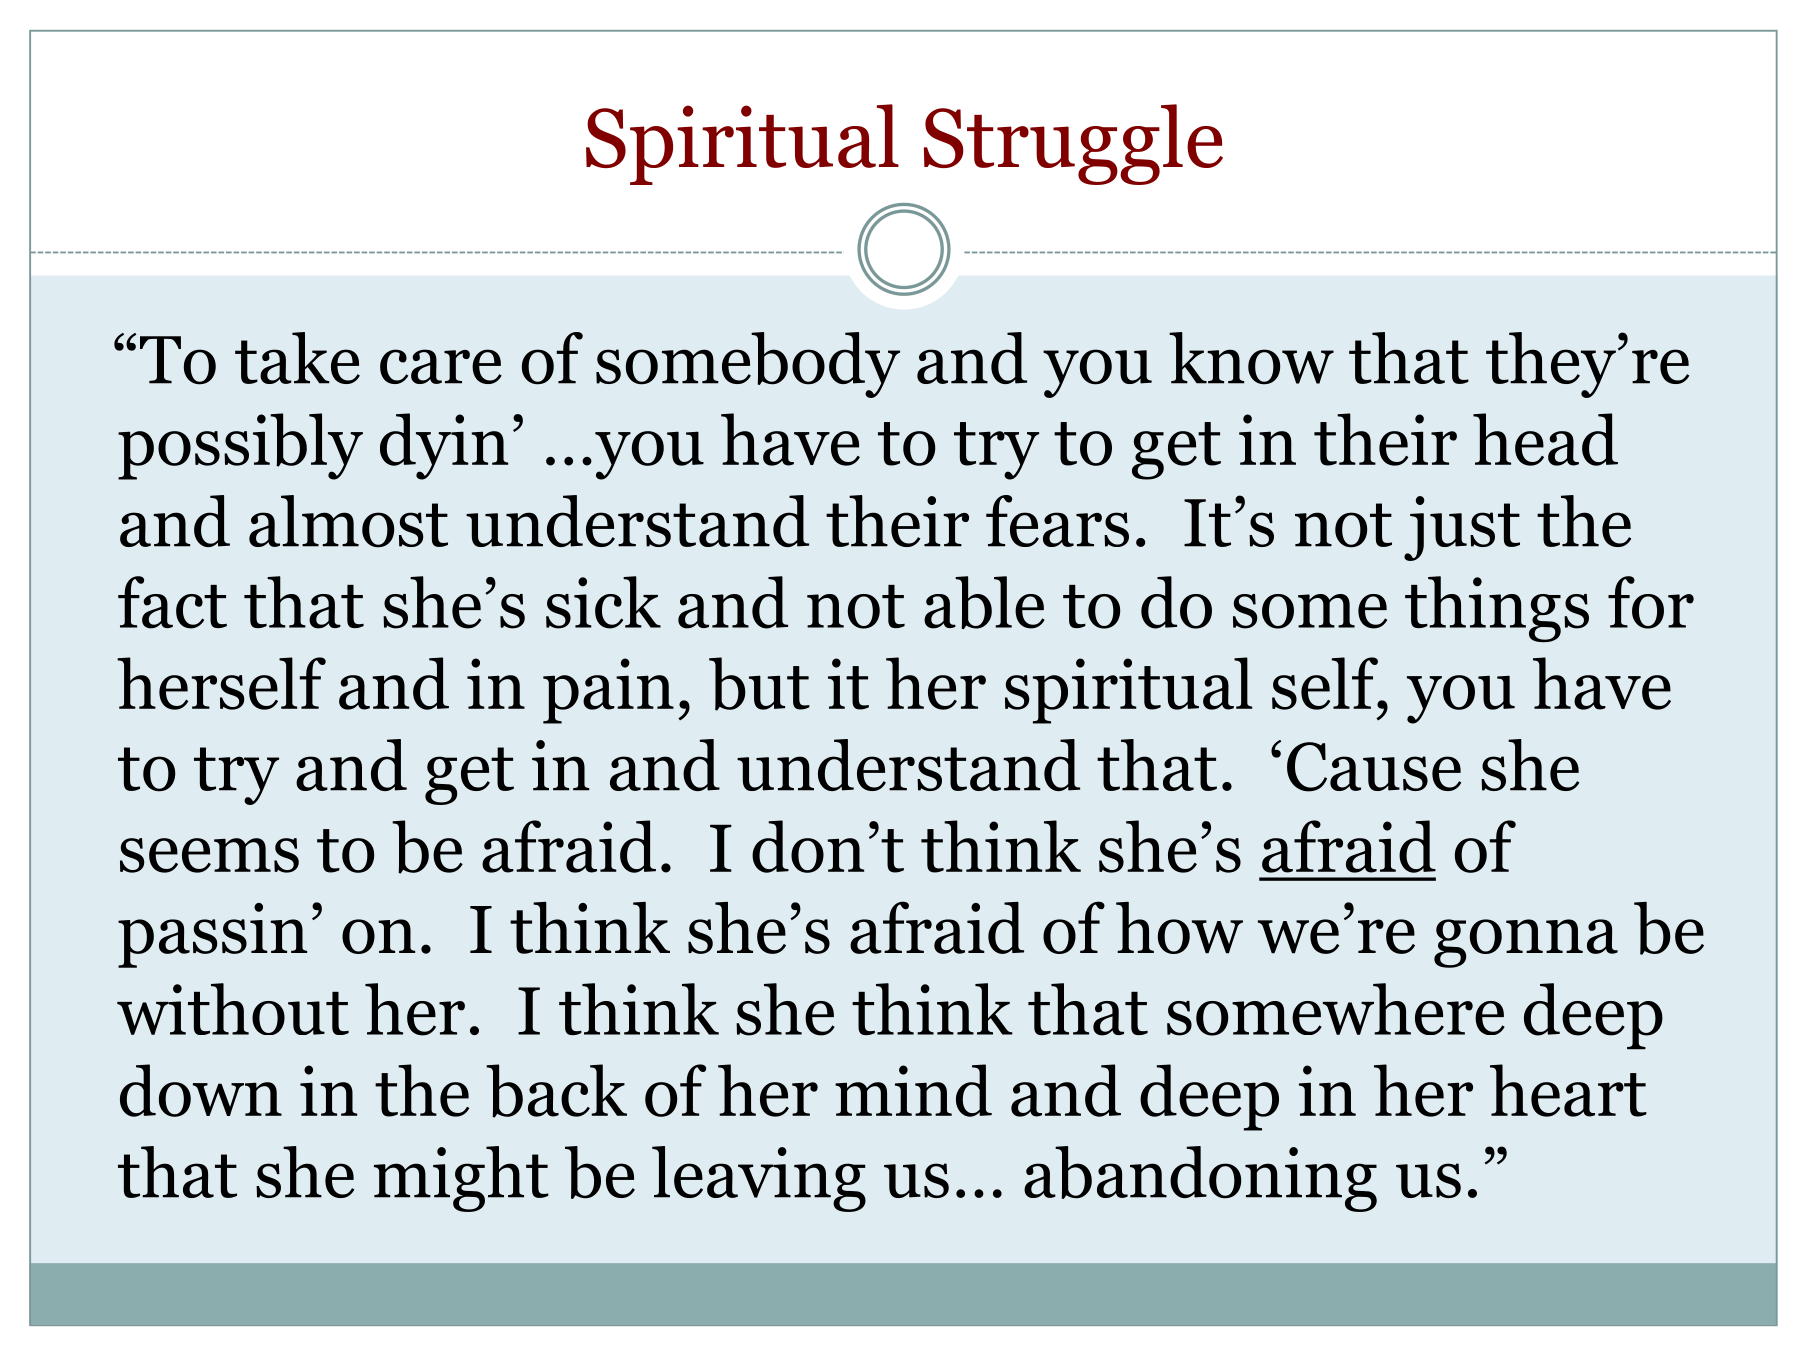 Image resolution: width=1808 pixels, height=1356 pixels. Describe the element at coordinates (1057, 521) in the page. I see `fears` at that location.
